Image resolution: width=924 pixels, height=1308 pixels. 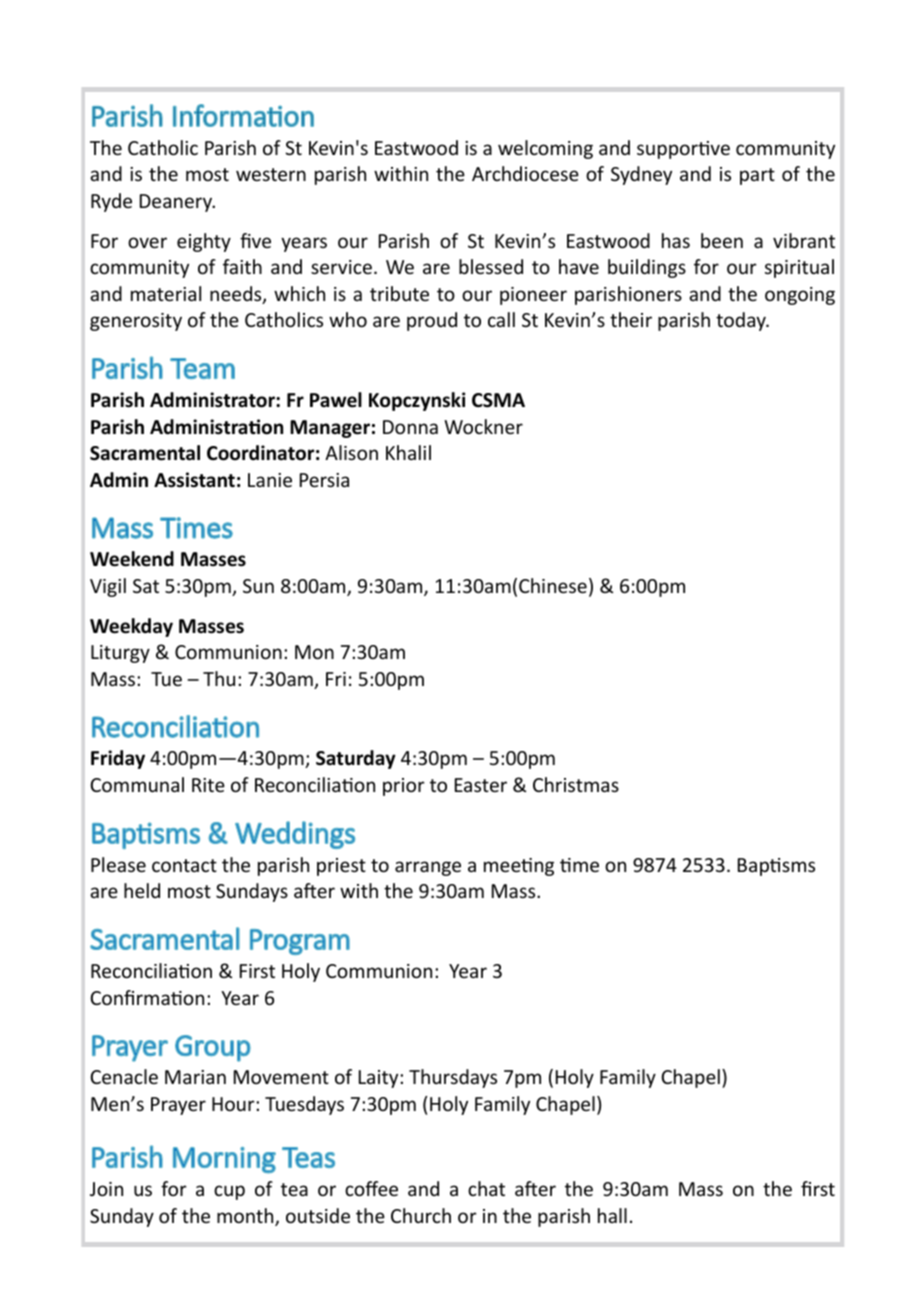 What do you see at coordinates (184, 865) in the image?
I see `contact` at bounding box center [184, 865].
